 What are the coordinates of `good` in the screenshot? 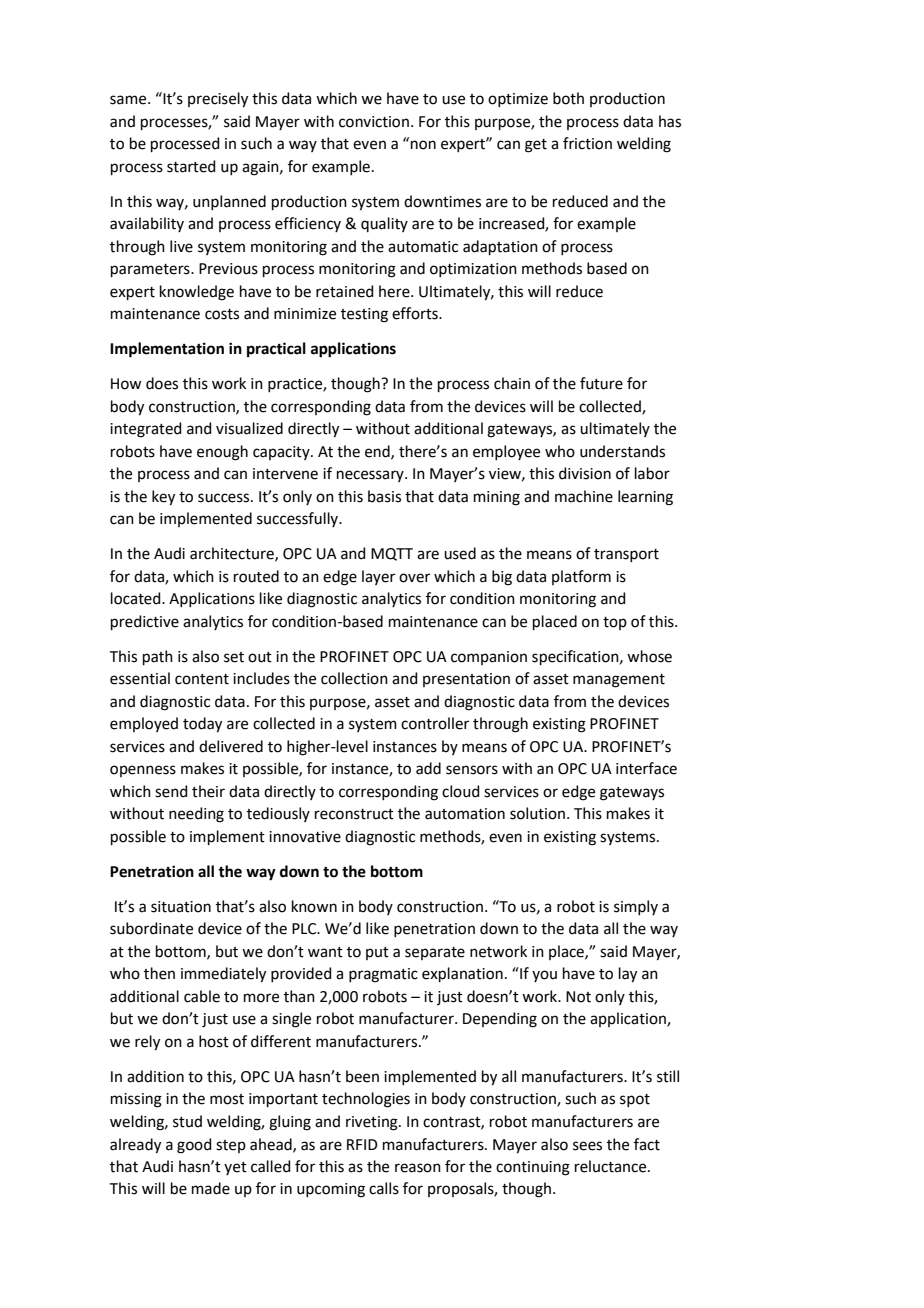 It's located at (194, 1146).
